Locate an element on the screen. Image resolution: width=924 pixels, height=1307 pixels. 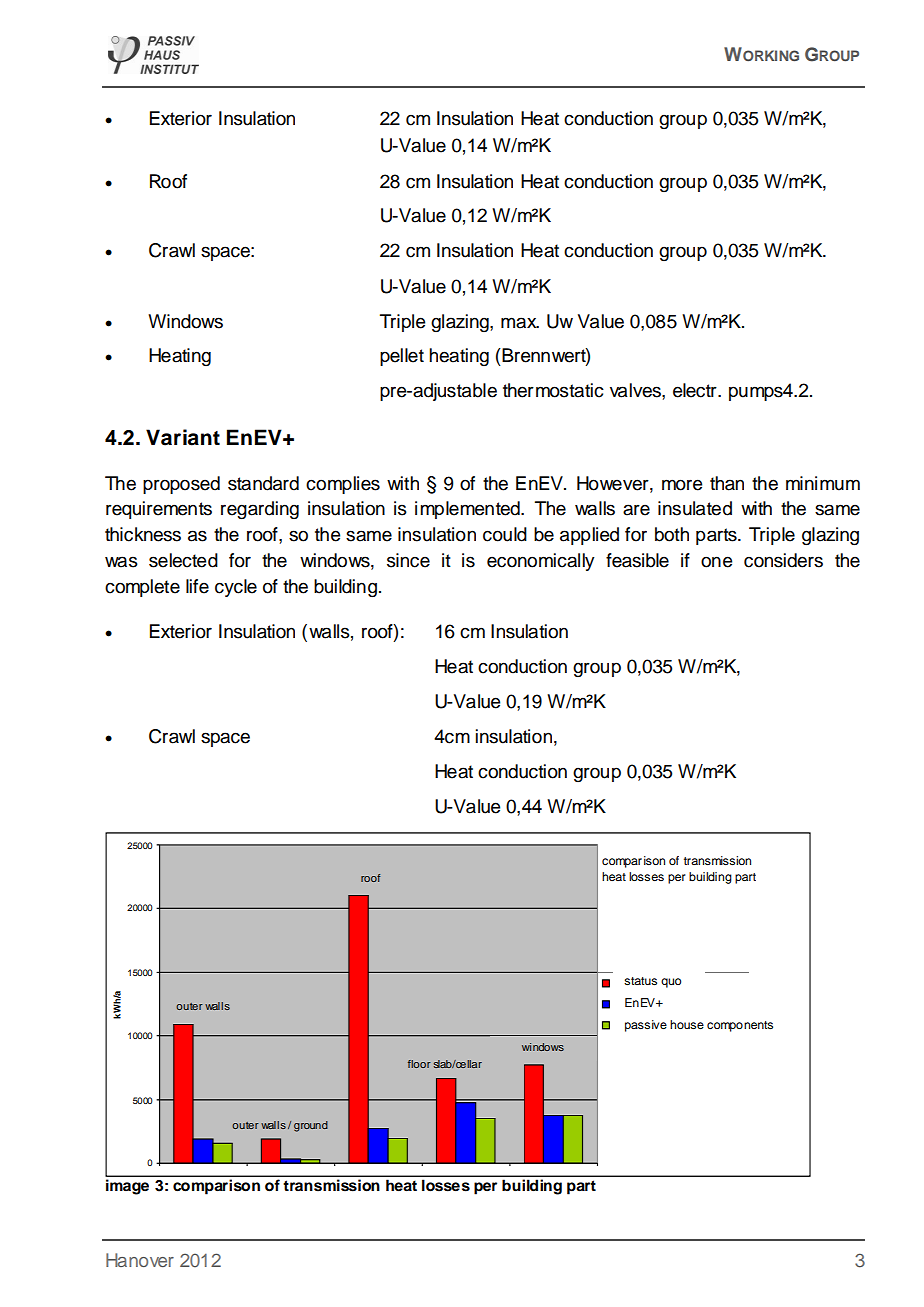
ground is located at coordinates (311, 1126).
